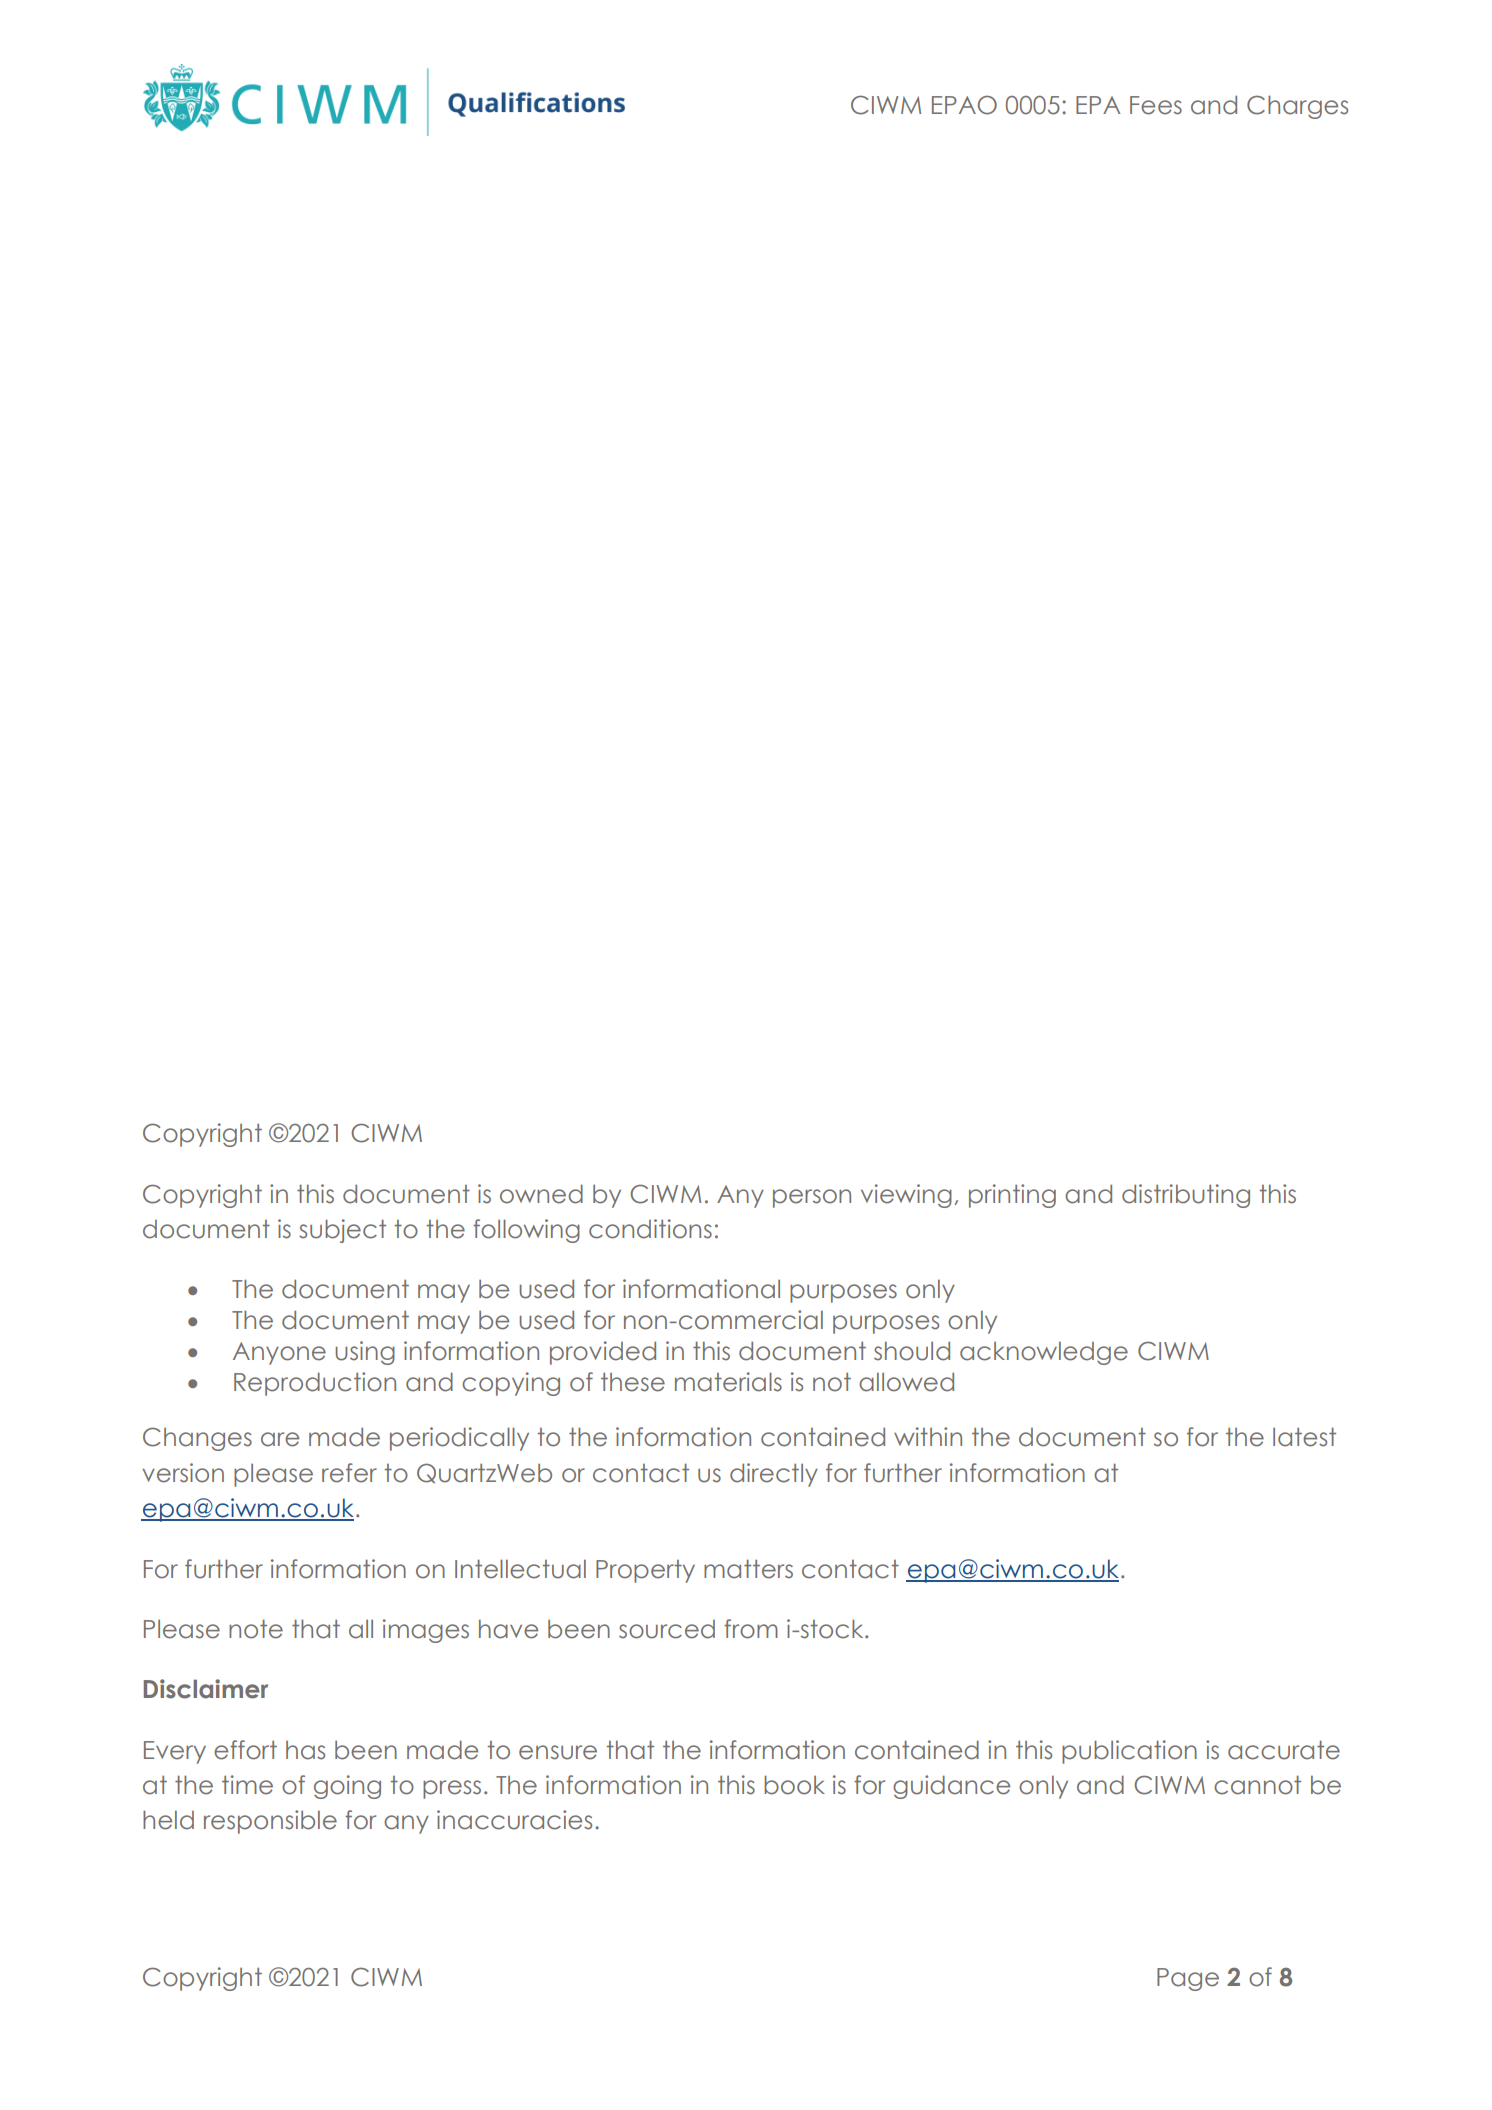 This document has width=1492, height=2110. What do you see at coordinates (794, 1785) in the document?
I see `book` at bounding box center [794, 1785].
